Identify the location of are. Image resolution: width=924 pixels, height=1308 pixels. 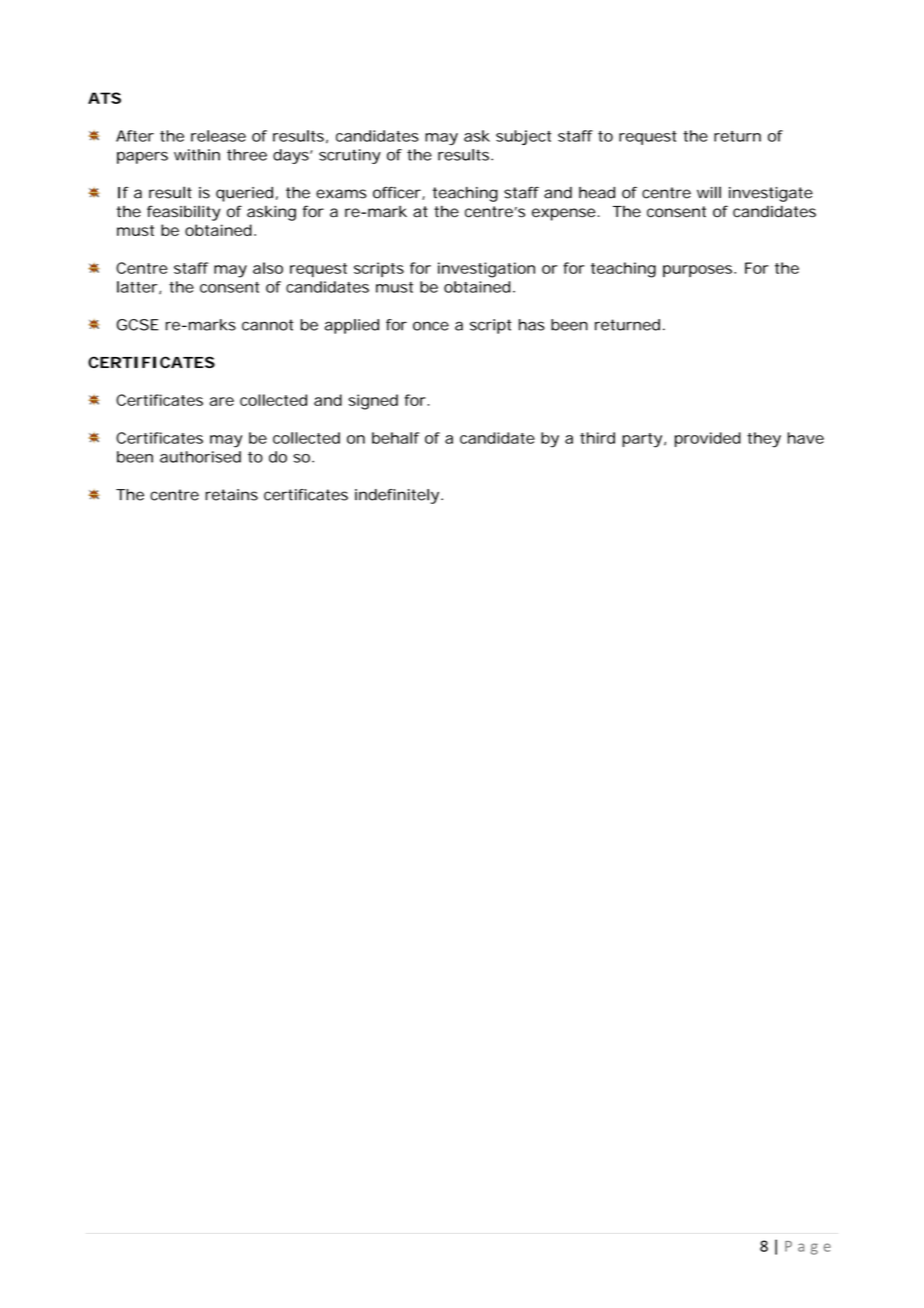
(222, 401).
